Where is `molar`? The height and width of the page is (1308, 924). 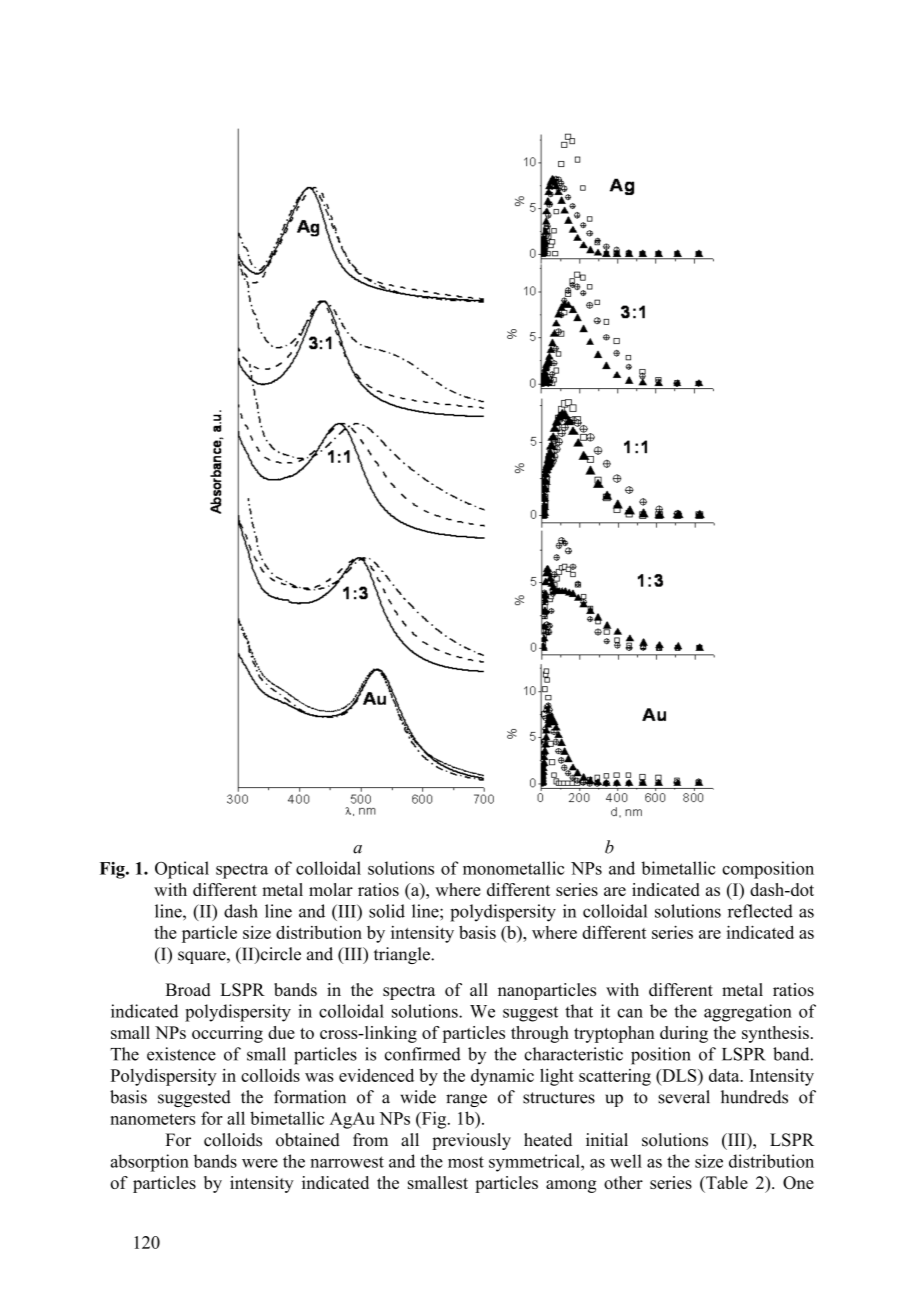 molar is located at coordinates (331, 889).
